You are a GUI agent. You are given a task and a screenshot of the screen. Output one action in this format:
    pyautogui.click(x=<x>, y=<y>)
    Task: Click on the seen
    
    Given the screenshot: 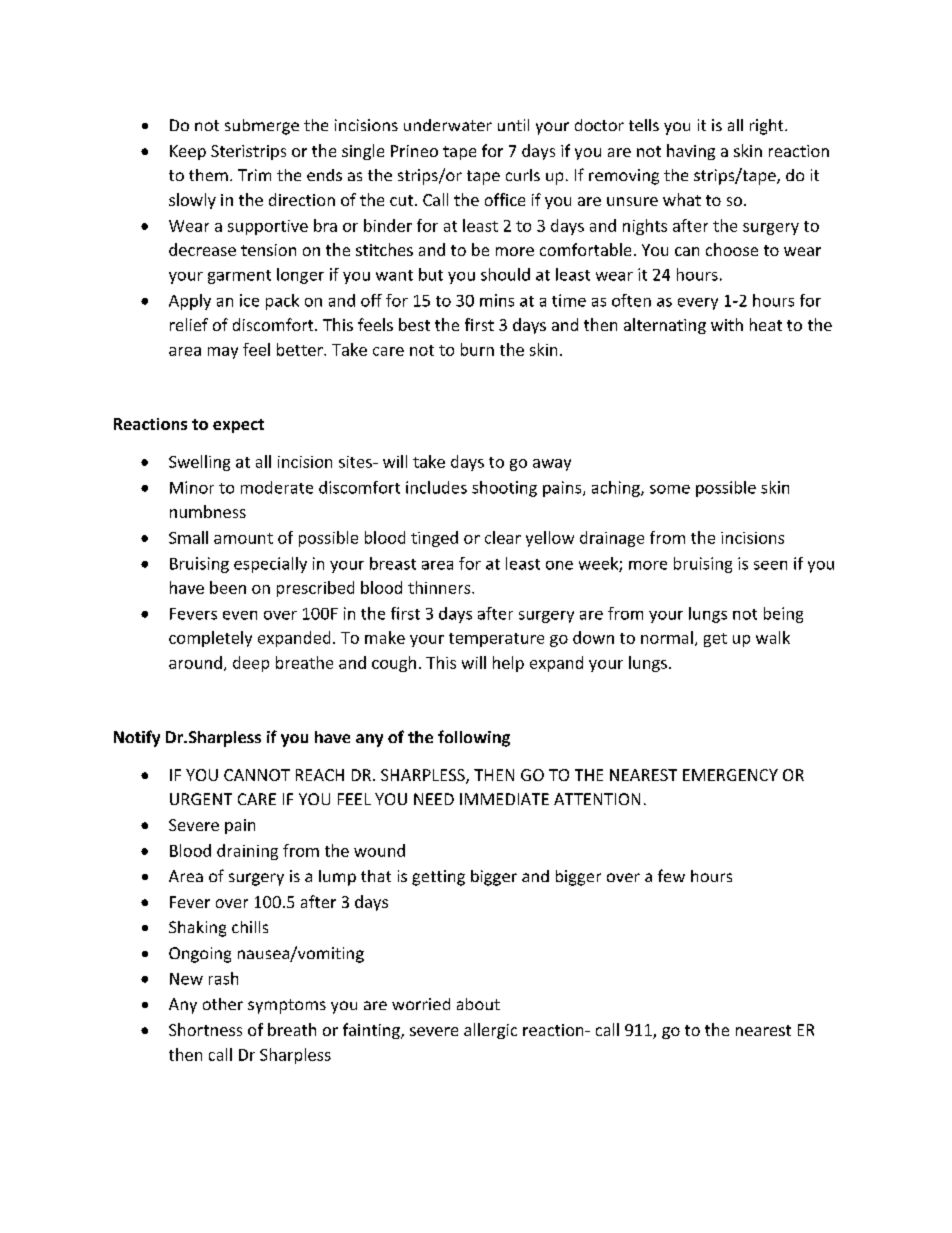 What is the action you would take?
    pyautogui.click(x=770, y=565)
